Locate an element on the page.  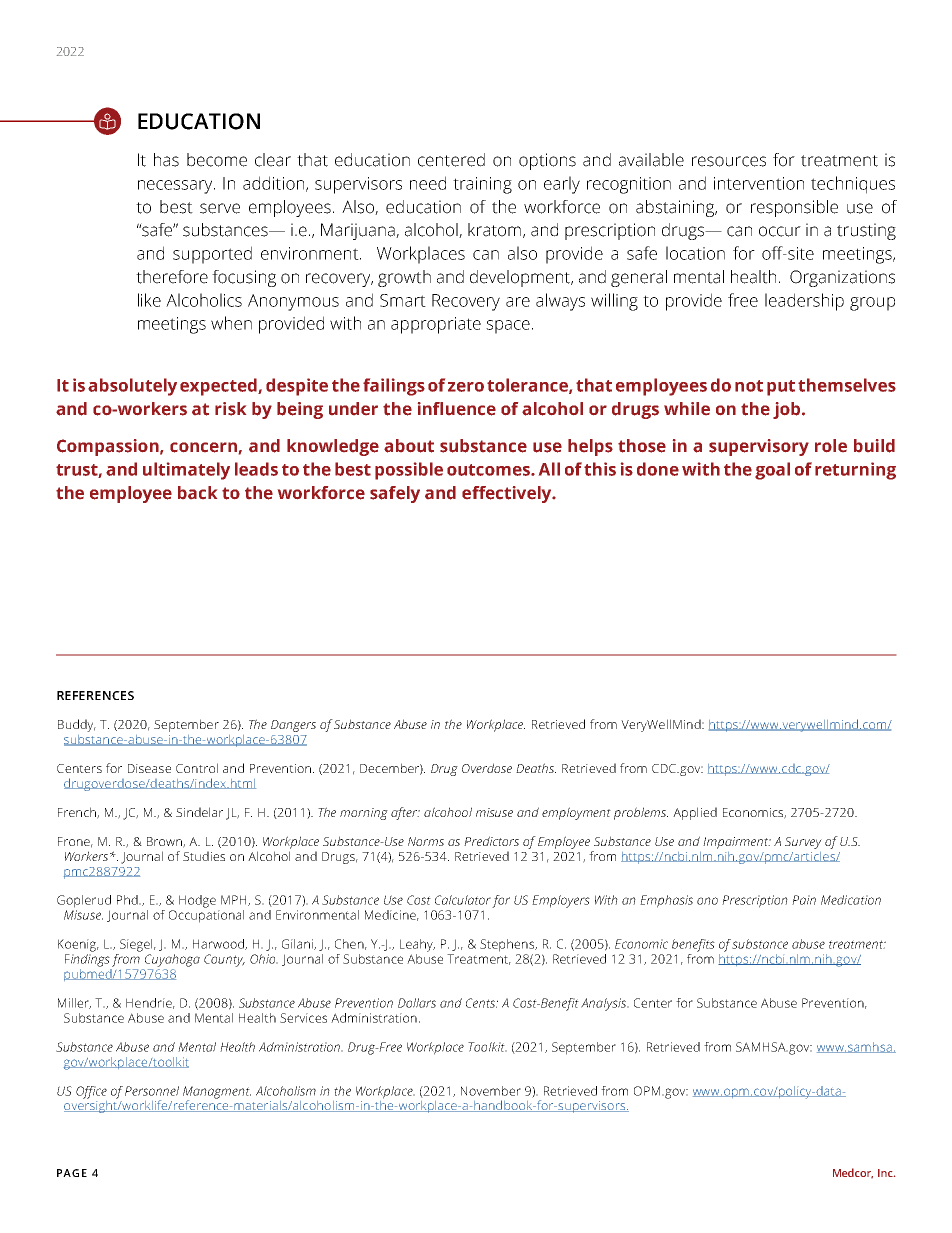
training is located at coordinates (482, 185).
